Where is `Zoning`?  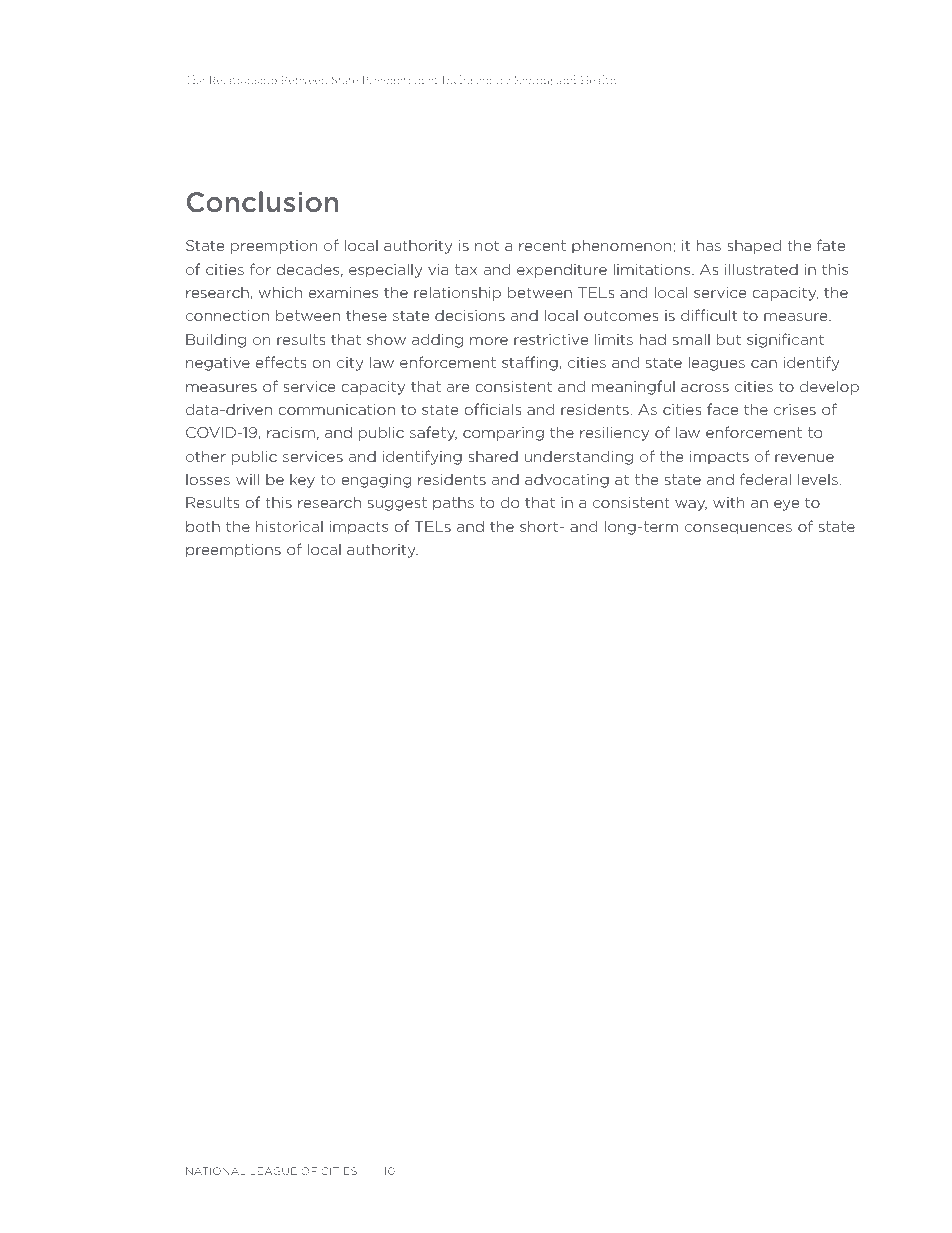
Zoning is located at coordinates (533, 81).
